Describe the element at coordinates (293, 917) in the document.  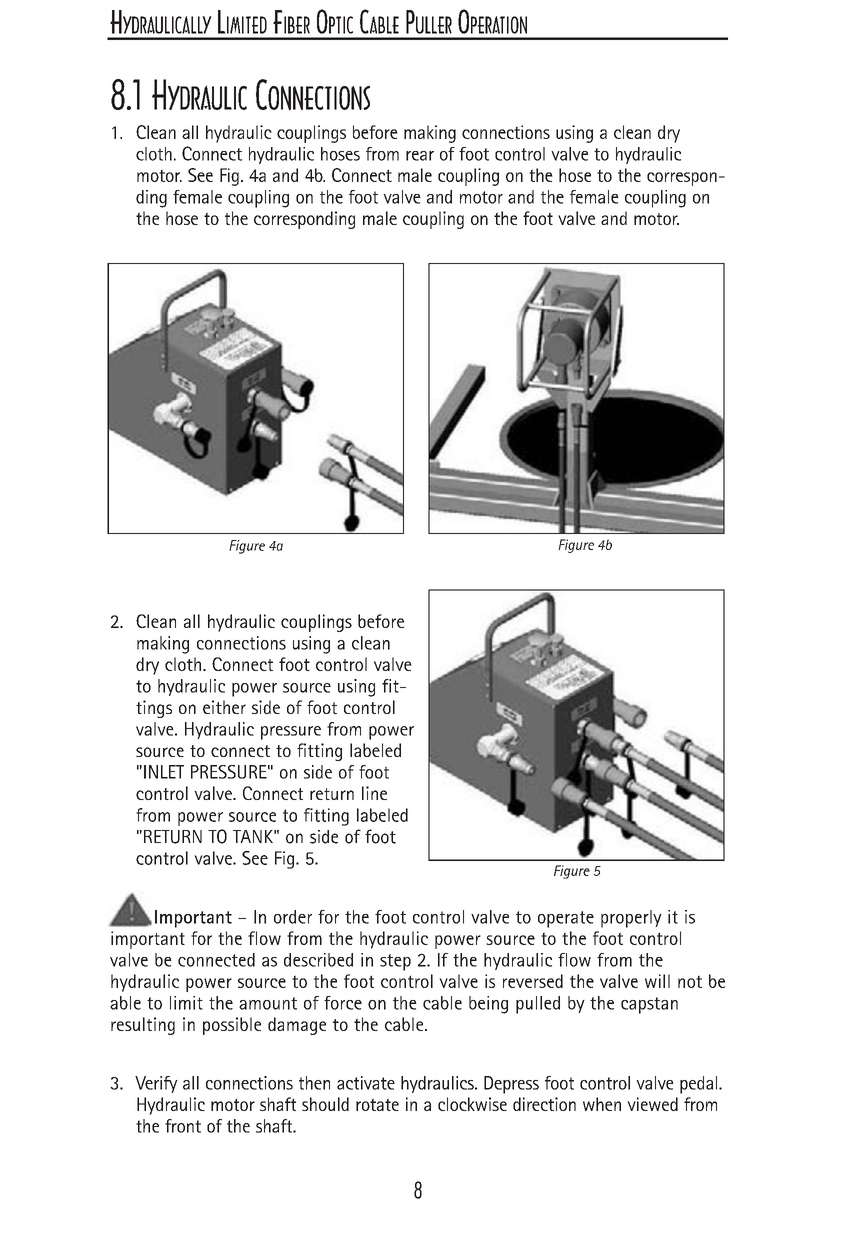
I see `order` at that location.
